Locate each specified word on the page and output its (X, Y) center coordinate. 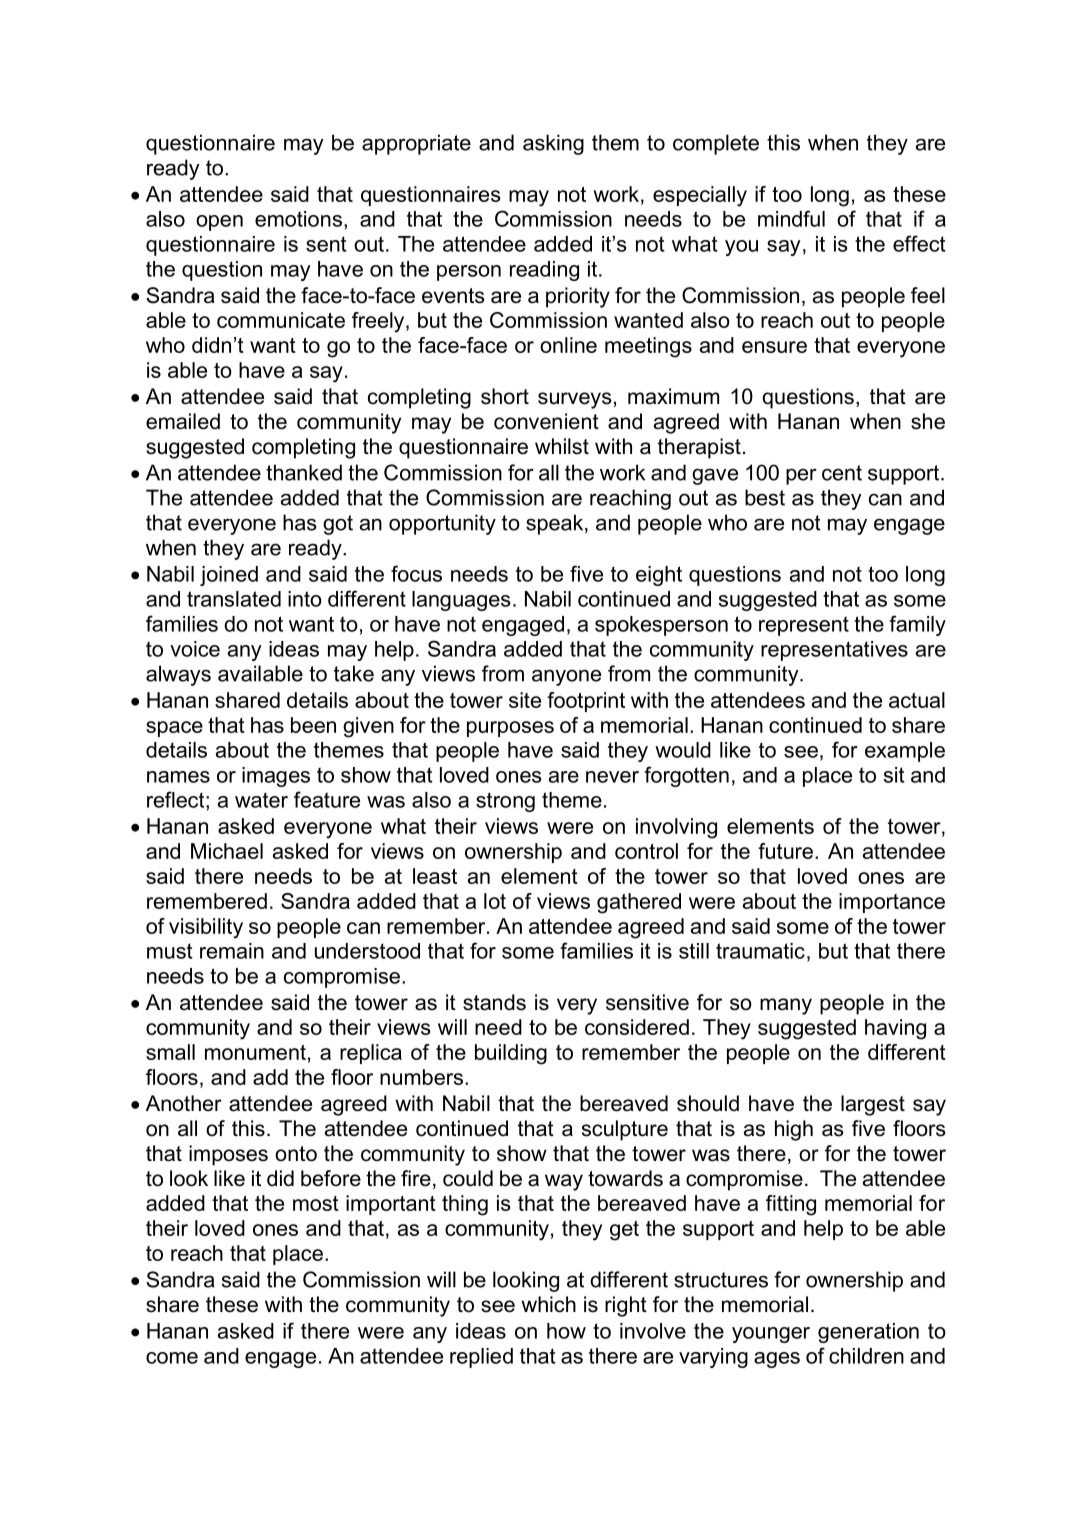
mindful (791, 218)
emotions (298, 219)
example (905, 752)
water (261, 800)
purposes (510, 729)
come (172, 1358)
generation (868, 1333)
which (548, 1304)
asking (553, 144)
